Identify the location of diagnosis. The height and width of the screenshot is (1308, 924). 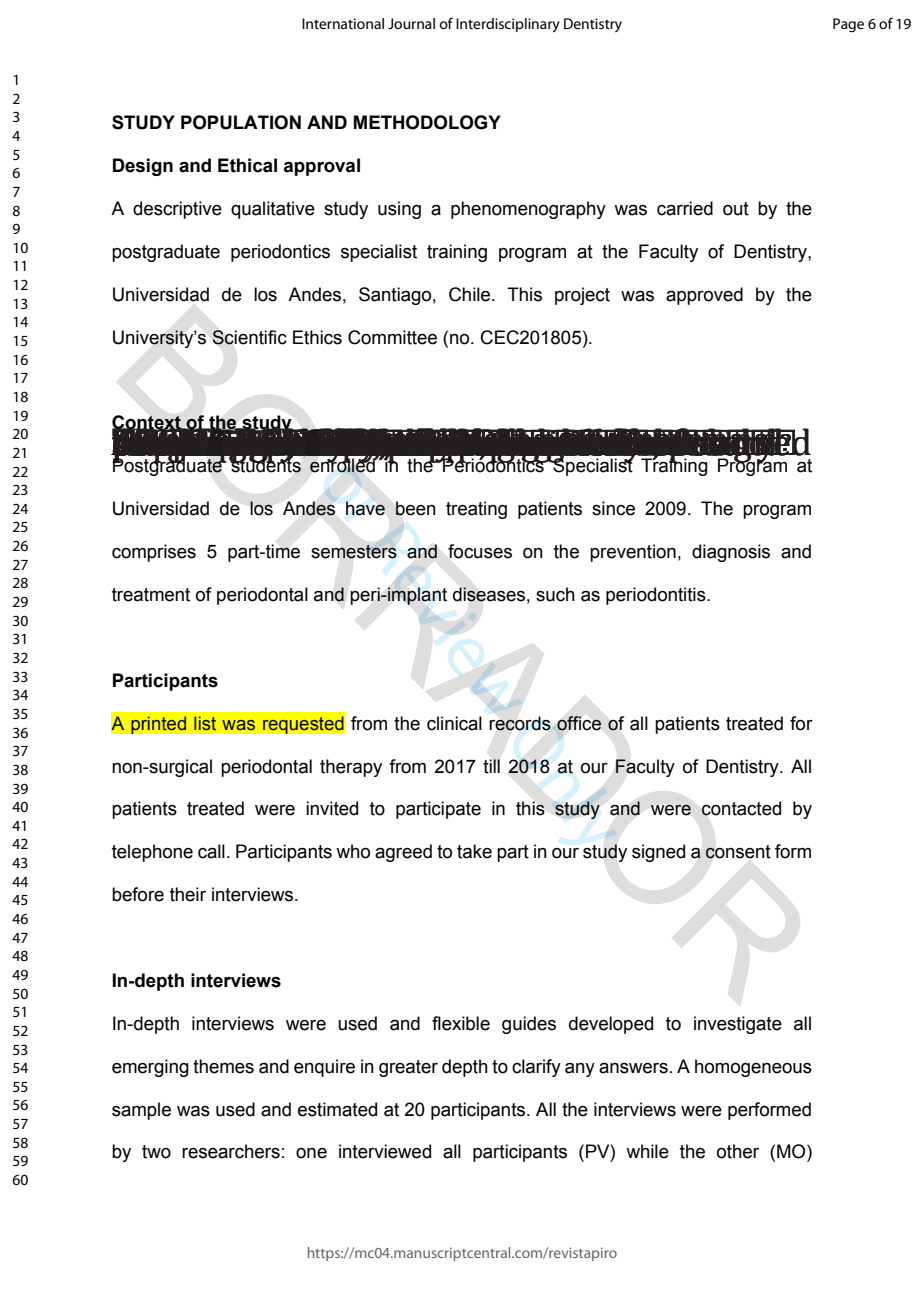
(731, 553).
